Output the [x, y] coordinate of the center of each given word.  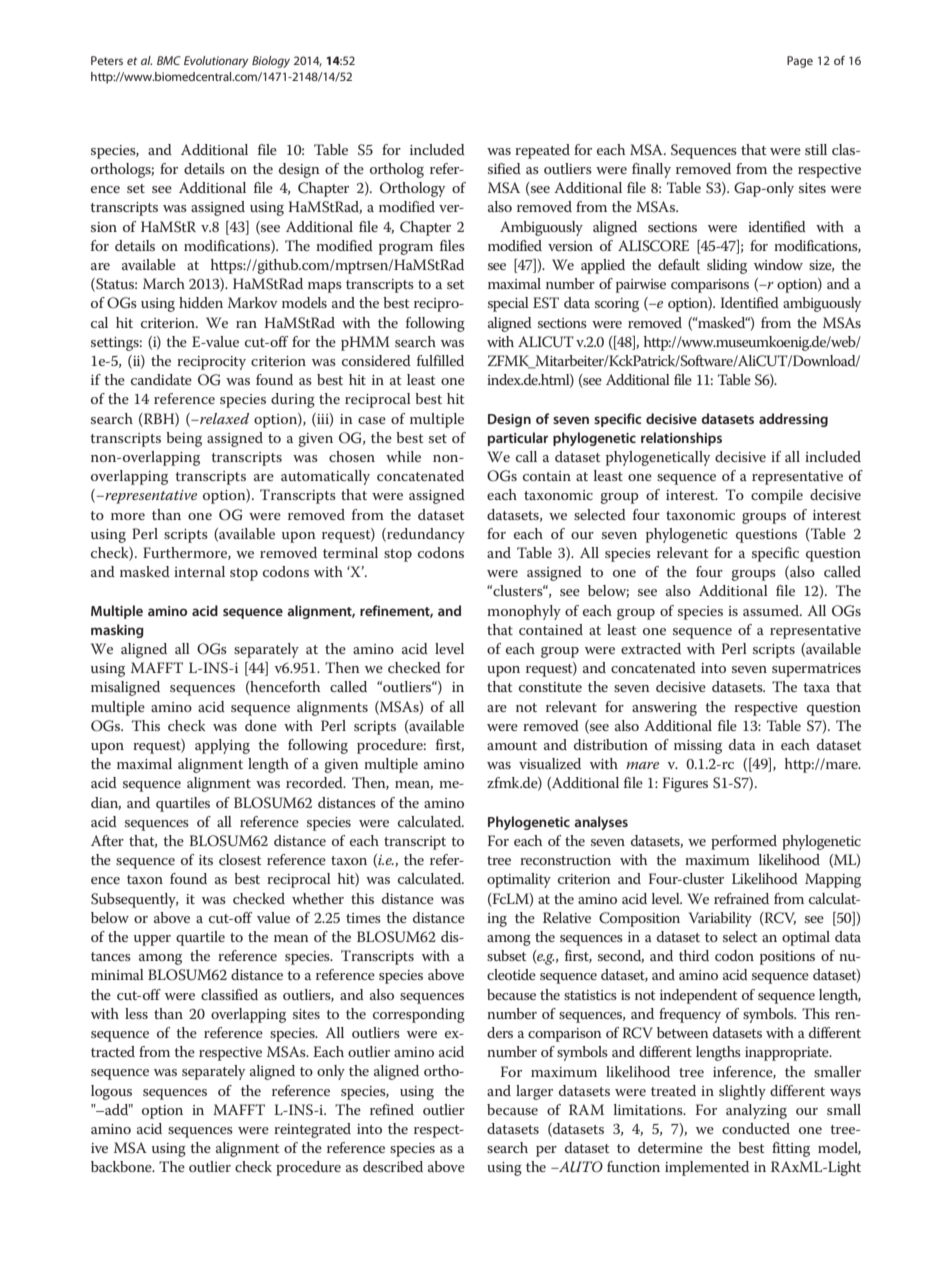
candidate [161, 379]
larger [534, 1092]
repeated [542, 151]
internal [199, 571]
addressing [793, 420]
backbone [122, 1166]
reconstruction [565, 860]
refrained [741, 898]
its [206, 860]
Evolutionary [216, 62]
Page [800, 62]
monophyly [524, 612]
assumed [772, 610]
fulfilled [440, 360]
